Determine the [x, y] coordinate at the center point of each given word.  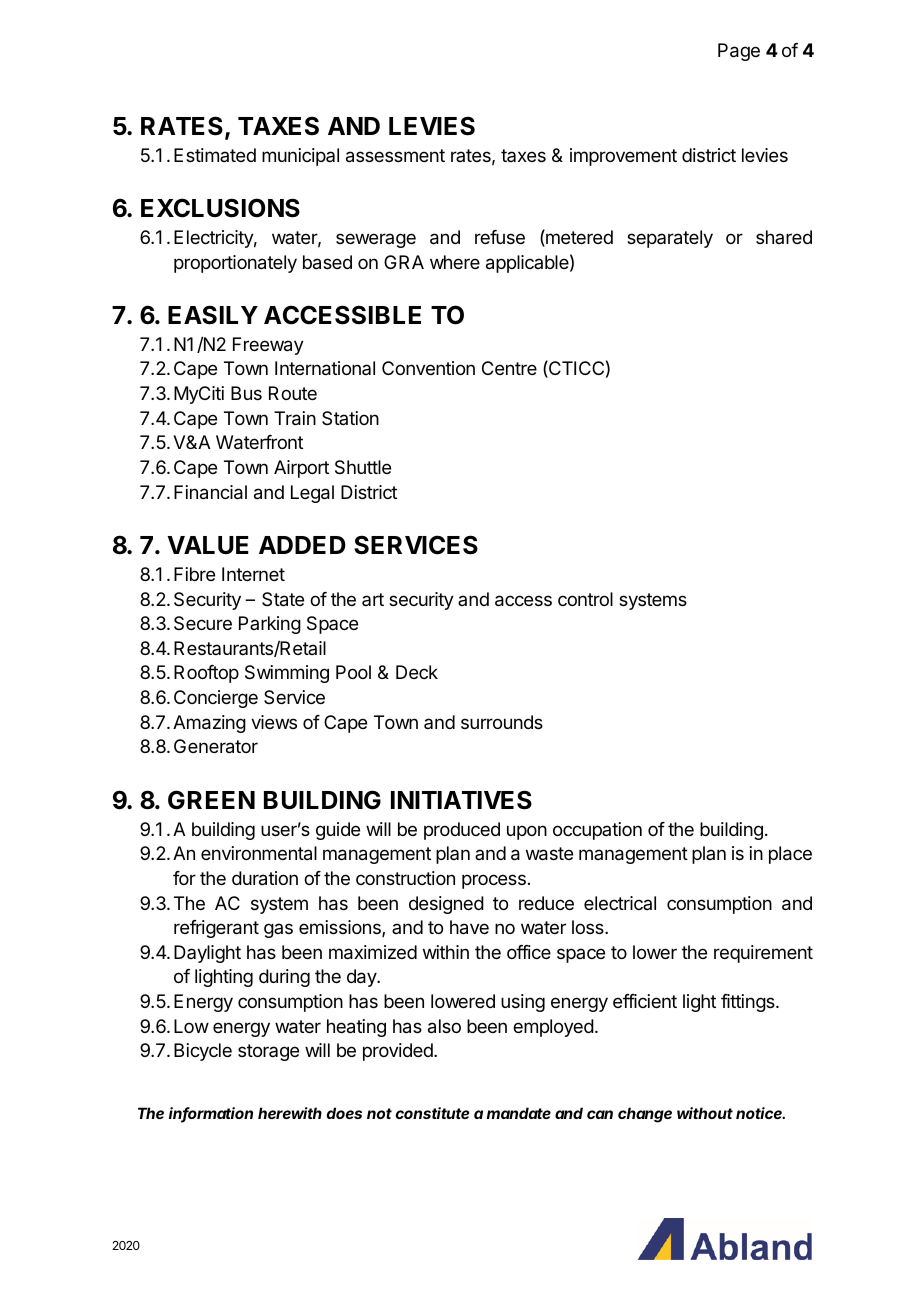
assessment [395, 156]
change [645, 1115]
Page [739, 52]
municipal [300, 157]
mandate [519, 1113]
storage [268, 1052]
